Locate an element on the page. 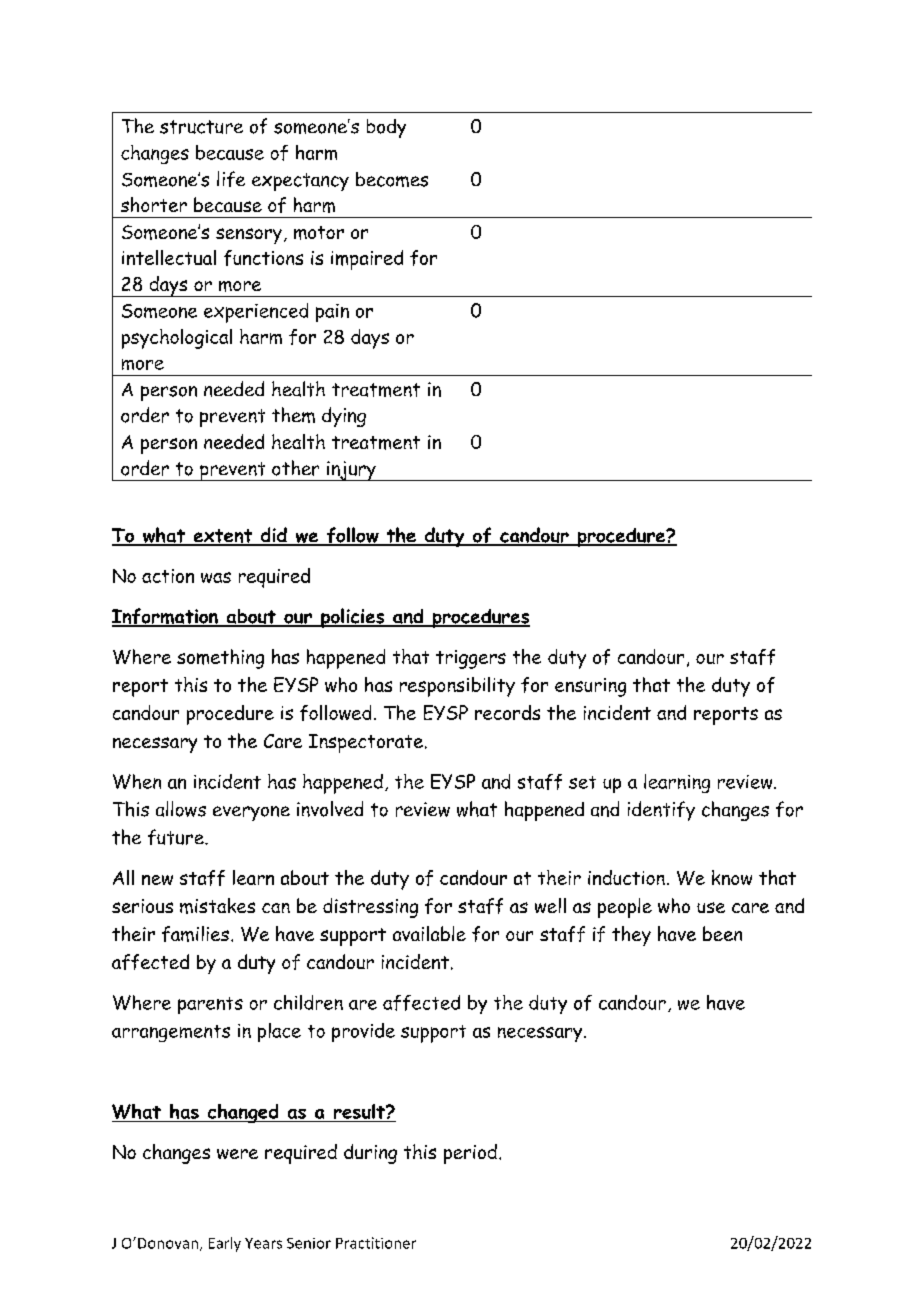 This page has height=1308, width=924. becomes is located at coordinates (392, 179).
